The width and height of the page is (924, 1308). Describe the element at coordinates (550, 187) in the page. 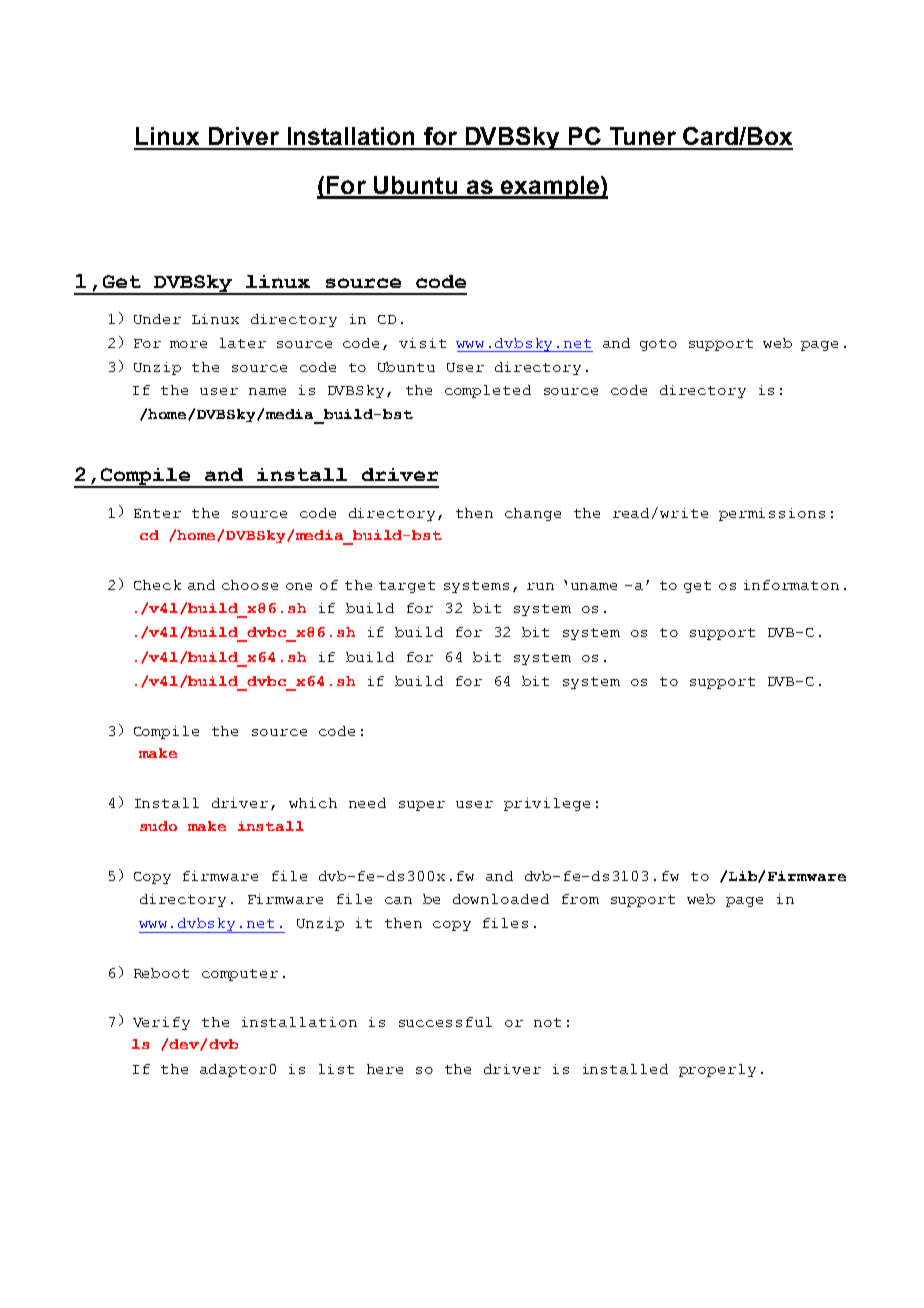

I see `example` at that location.
